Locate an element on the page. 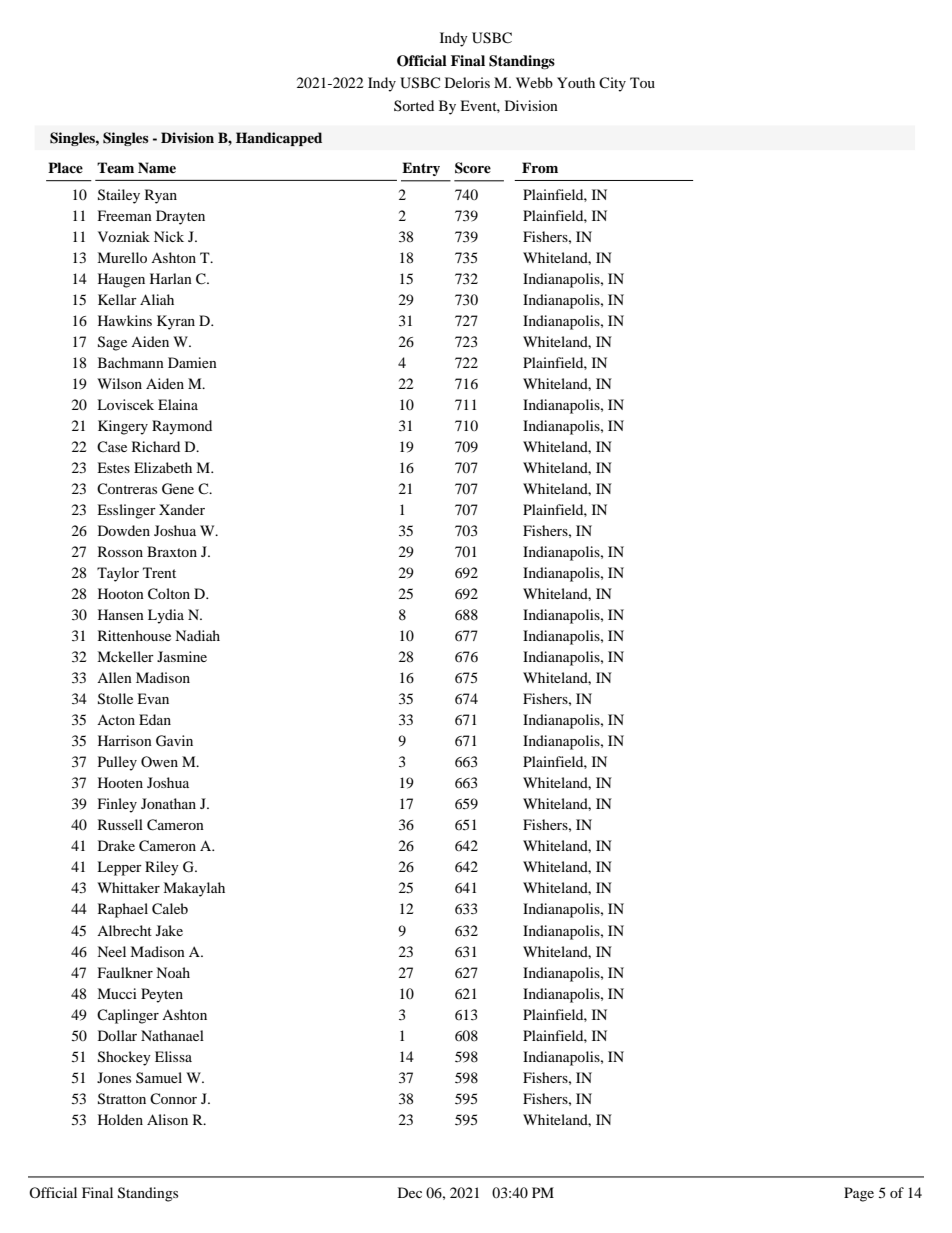 The height and width of the document is (1233, 952). City is located at coordinates (612, 84).
